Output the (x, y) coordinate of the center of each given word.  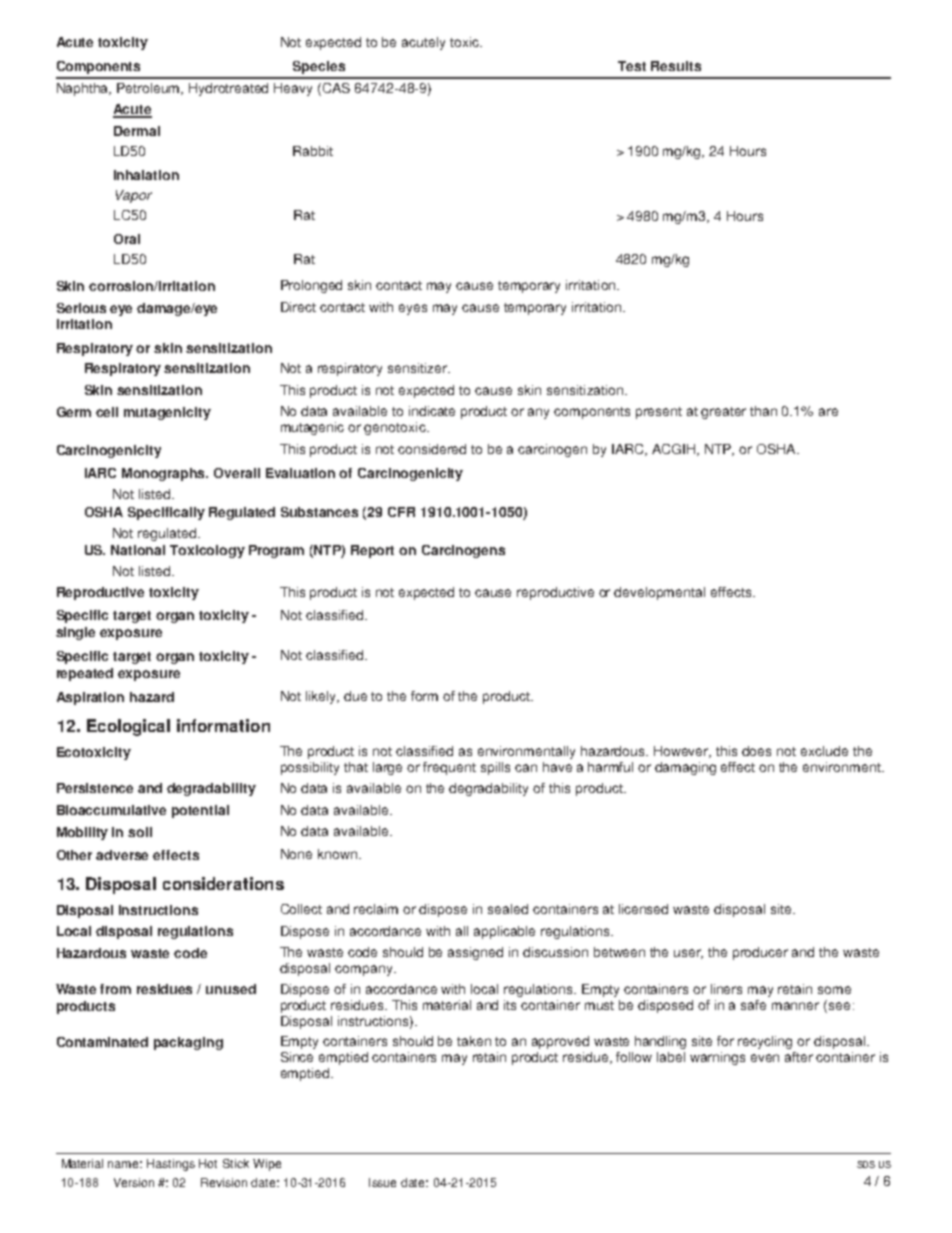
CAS (336, 88)
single (75, 633)
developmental (659, 593)
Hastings (171, 1165)
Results (676, 66)
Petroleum (150, 89)
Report (372, 551)
